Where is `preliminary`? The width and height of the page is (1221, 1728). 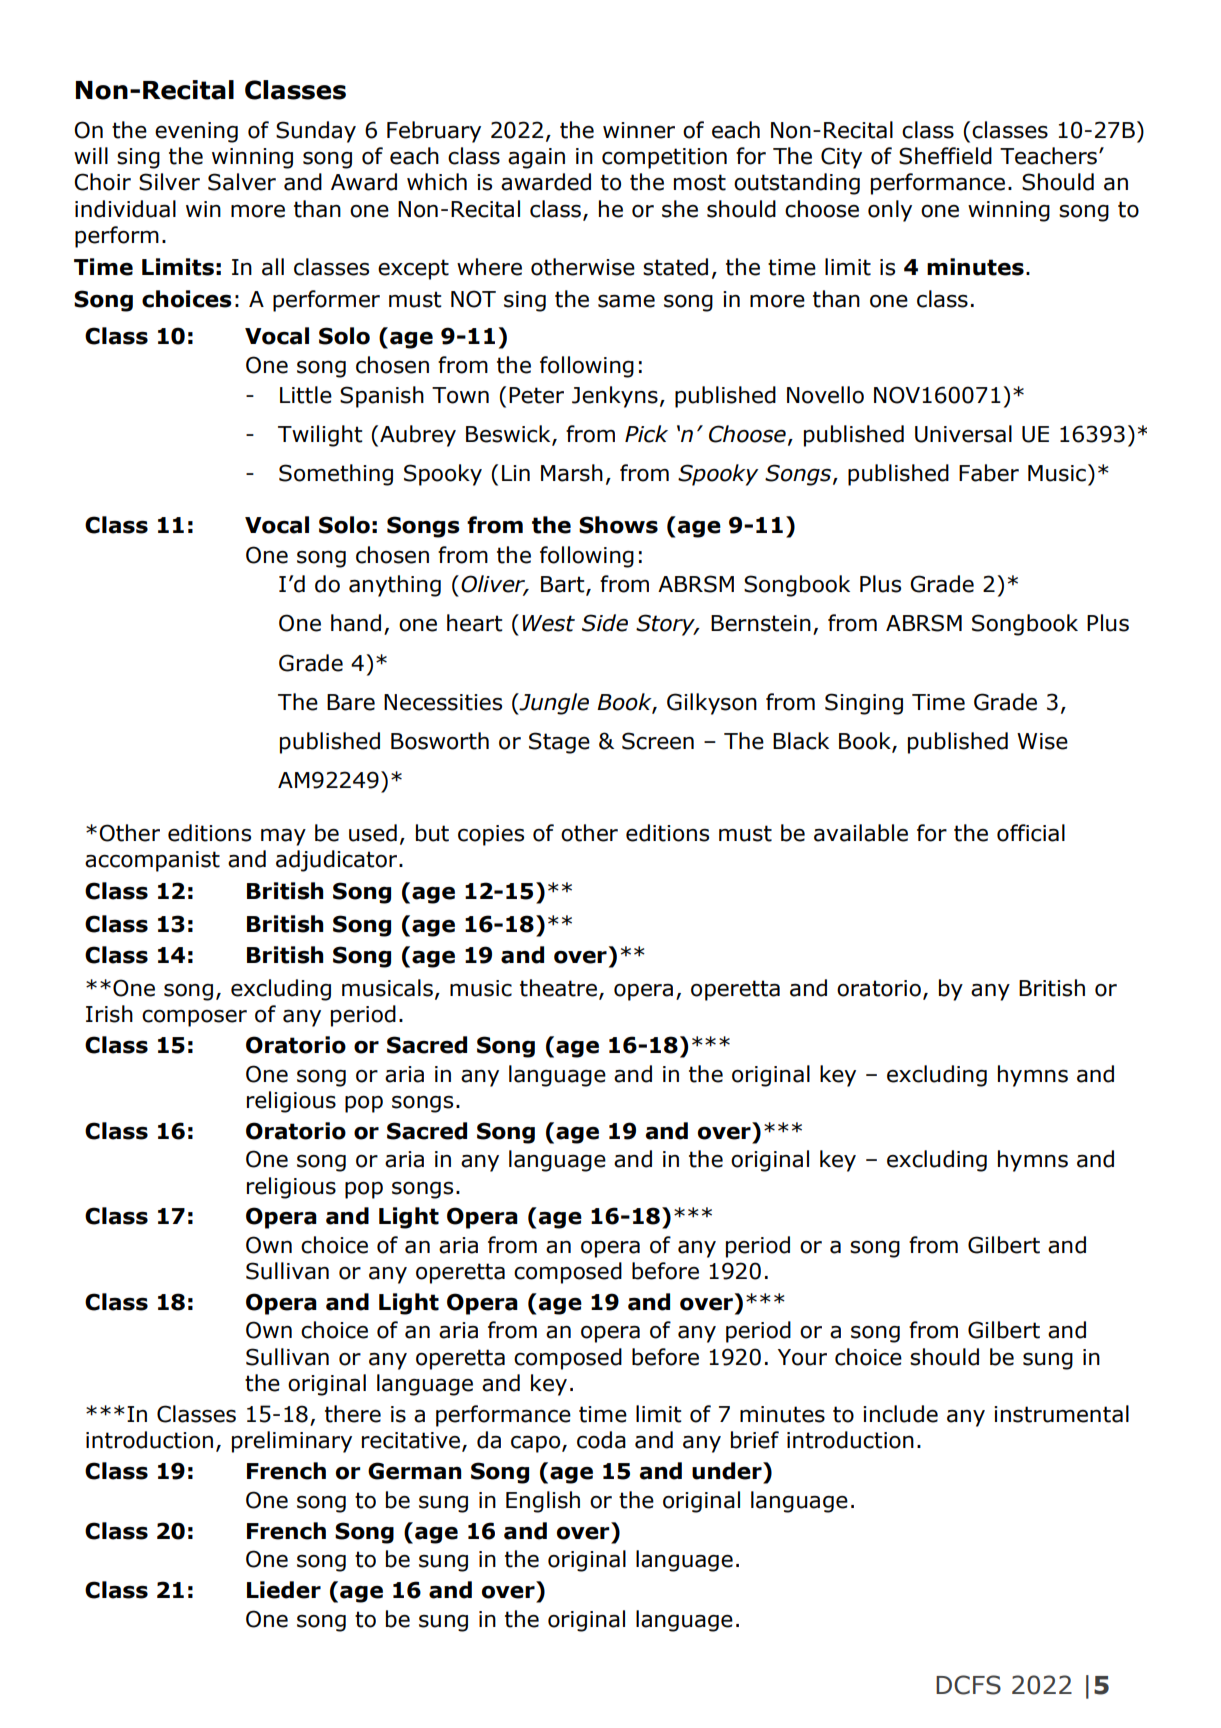 preliminary is located at coordinates (292, 1442).
